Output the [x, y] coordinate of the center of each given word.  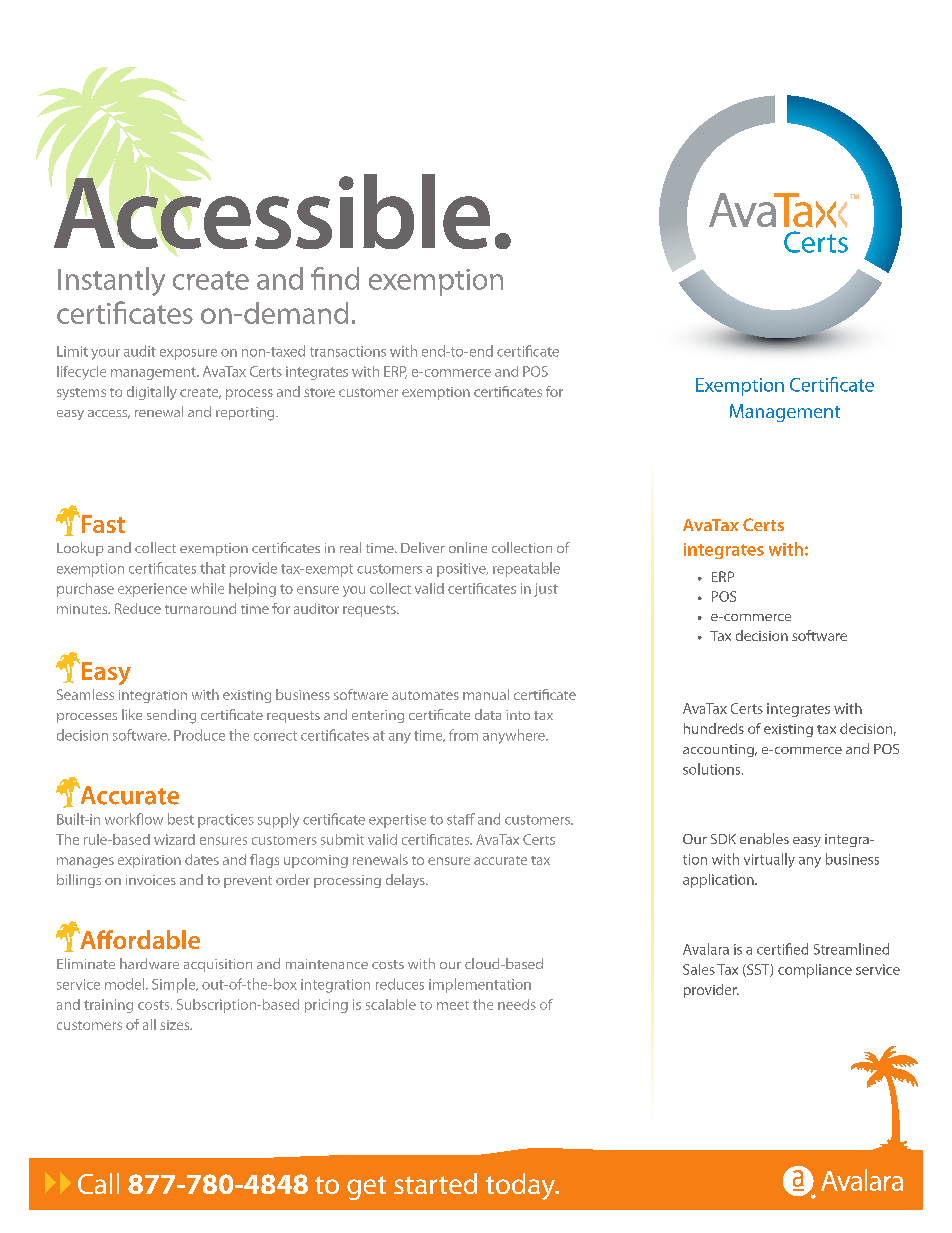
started [435, 1183]
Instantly [111, 281]
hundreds [714, 728]
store [319, 392]
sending [171, 716]
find [335, 278]
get [366, 1188]
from [463, 735]
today [521, 1186]
